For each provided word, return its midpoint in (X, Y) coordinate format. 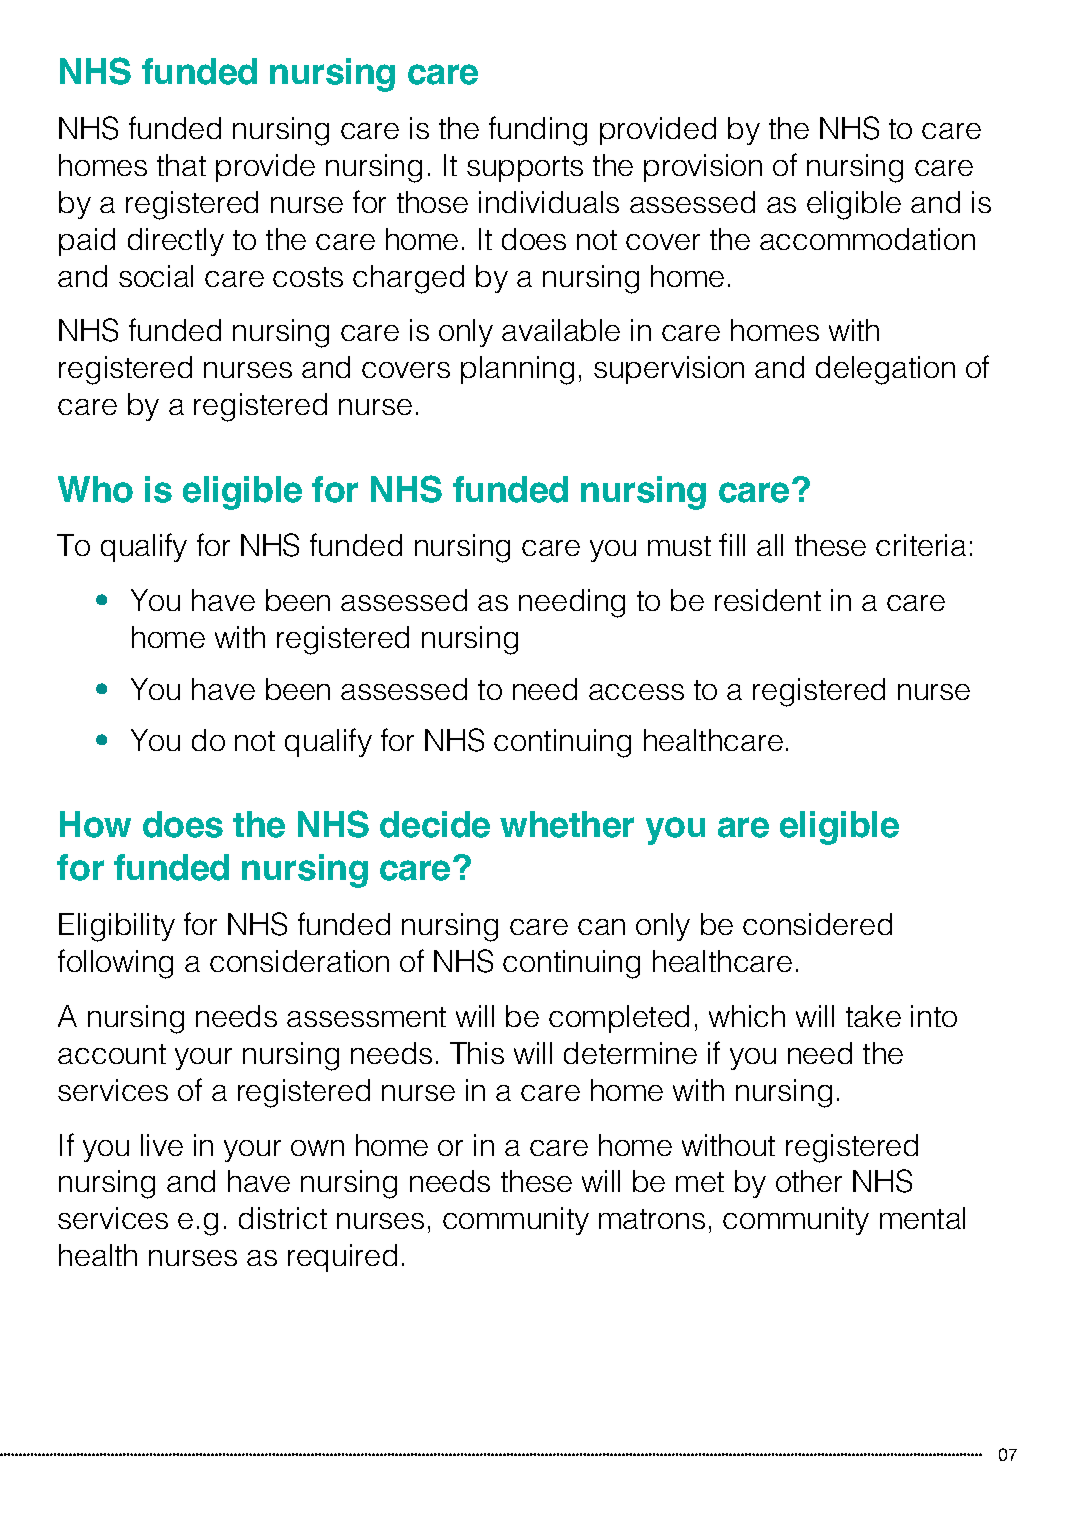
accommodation (867, 239)
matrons (652, 1219)
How (95, 824)
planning (517, 370)
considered (817, 924)
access (636, 692)
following (115, 964)
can (601, 927)
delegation (885, 370)
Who (95, 489)
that (181, 165)
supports (525, 169)
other (809, 1181)
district (283, 1218)
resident (768, 600)
